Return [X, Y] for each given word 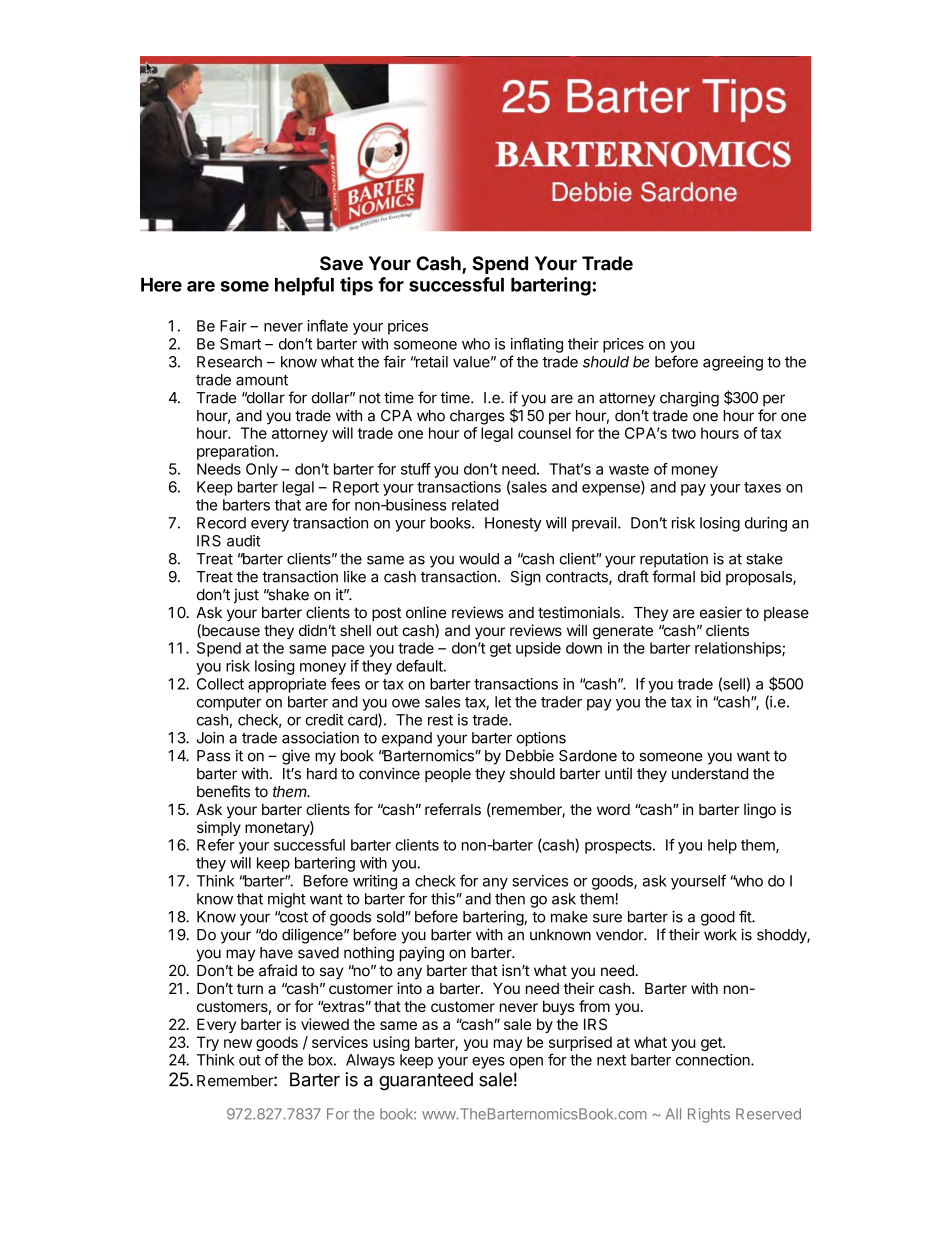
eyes [488, 1063]
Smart [240, 344]
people [448, 775]
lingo [760, 811]
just [246, 596]
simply [219, 828]
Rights [709, 1115]
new [238, 1043]
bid [711, 576]
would [479, 559]
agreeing [733, 363]
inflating [537, 345]
